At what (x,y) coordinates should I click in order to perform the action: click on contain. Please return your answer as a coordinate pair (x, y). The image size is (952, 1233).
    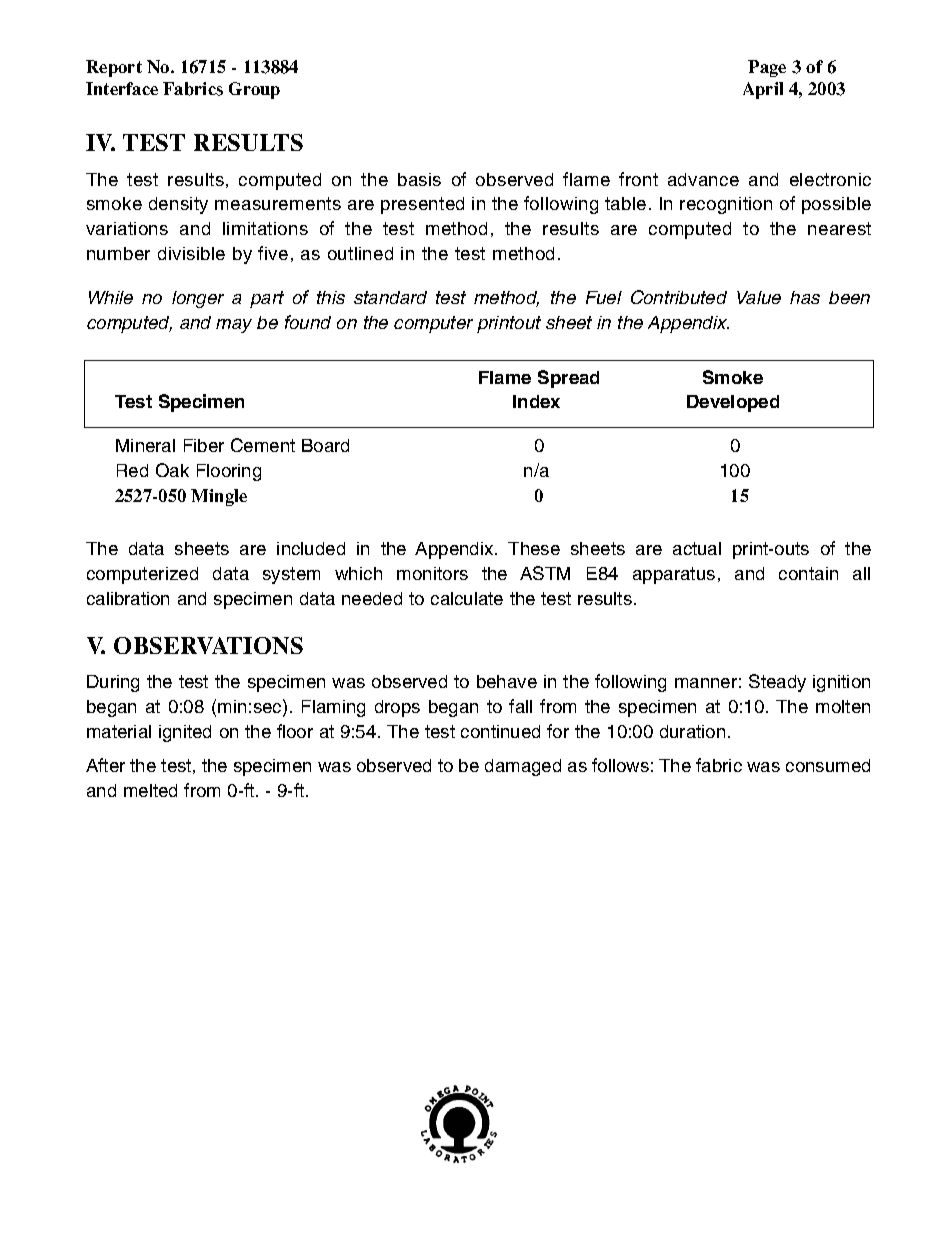
    Looking at the image, I should click on (808, 573).
